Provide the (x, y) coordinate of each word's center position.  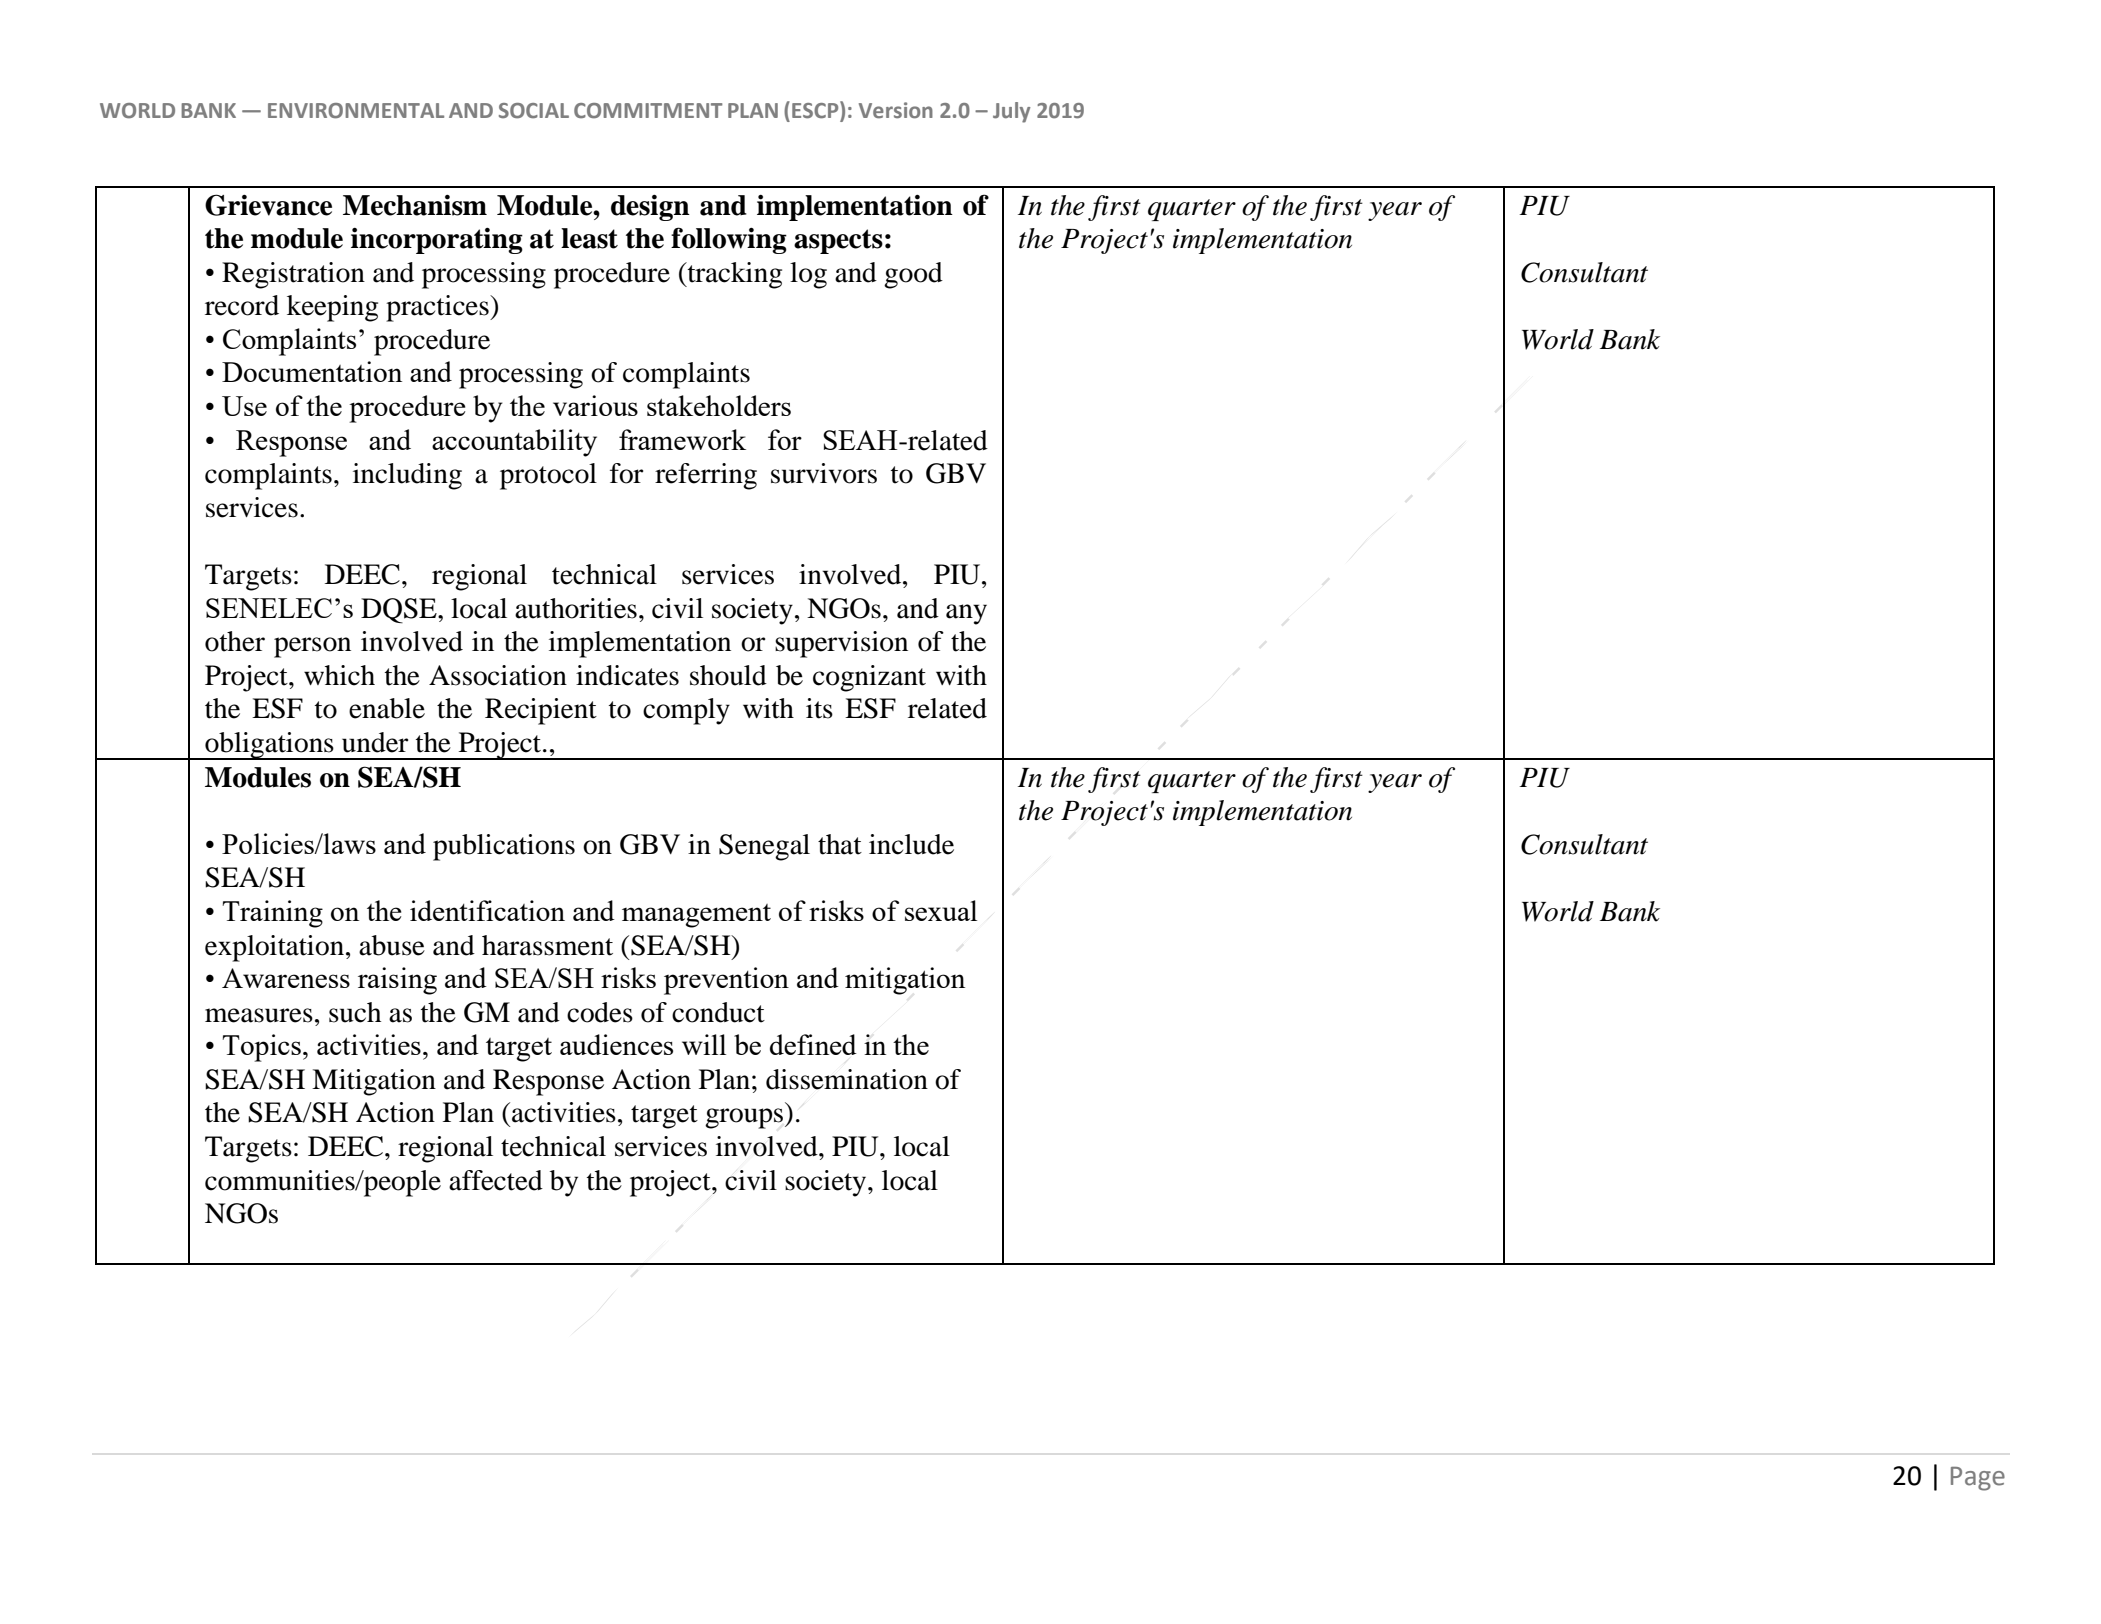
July (1011, 112)
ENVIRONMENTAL (356, 111)
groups (744, 1118)
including (407, 476)
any (966, 614)
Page (1978, 1479)
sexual (941, 910)
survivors (824, 473)
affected (496, 1180)
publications (504, 847)
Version (896, 110)
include (911, 844)
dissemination (847, 1079)
